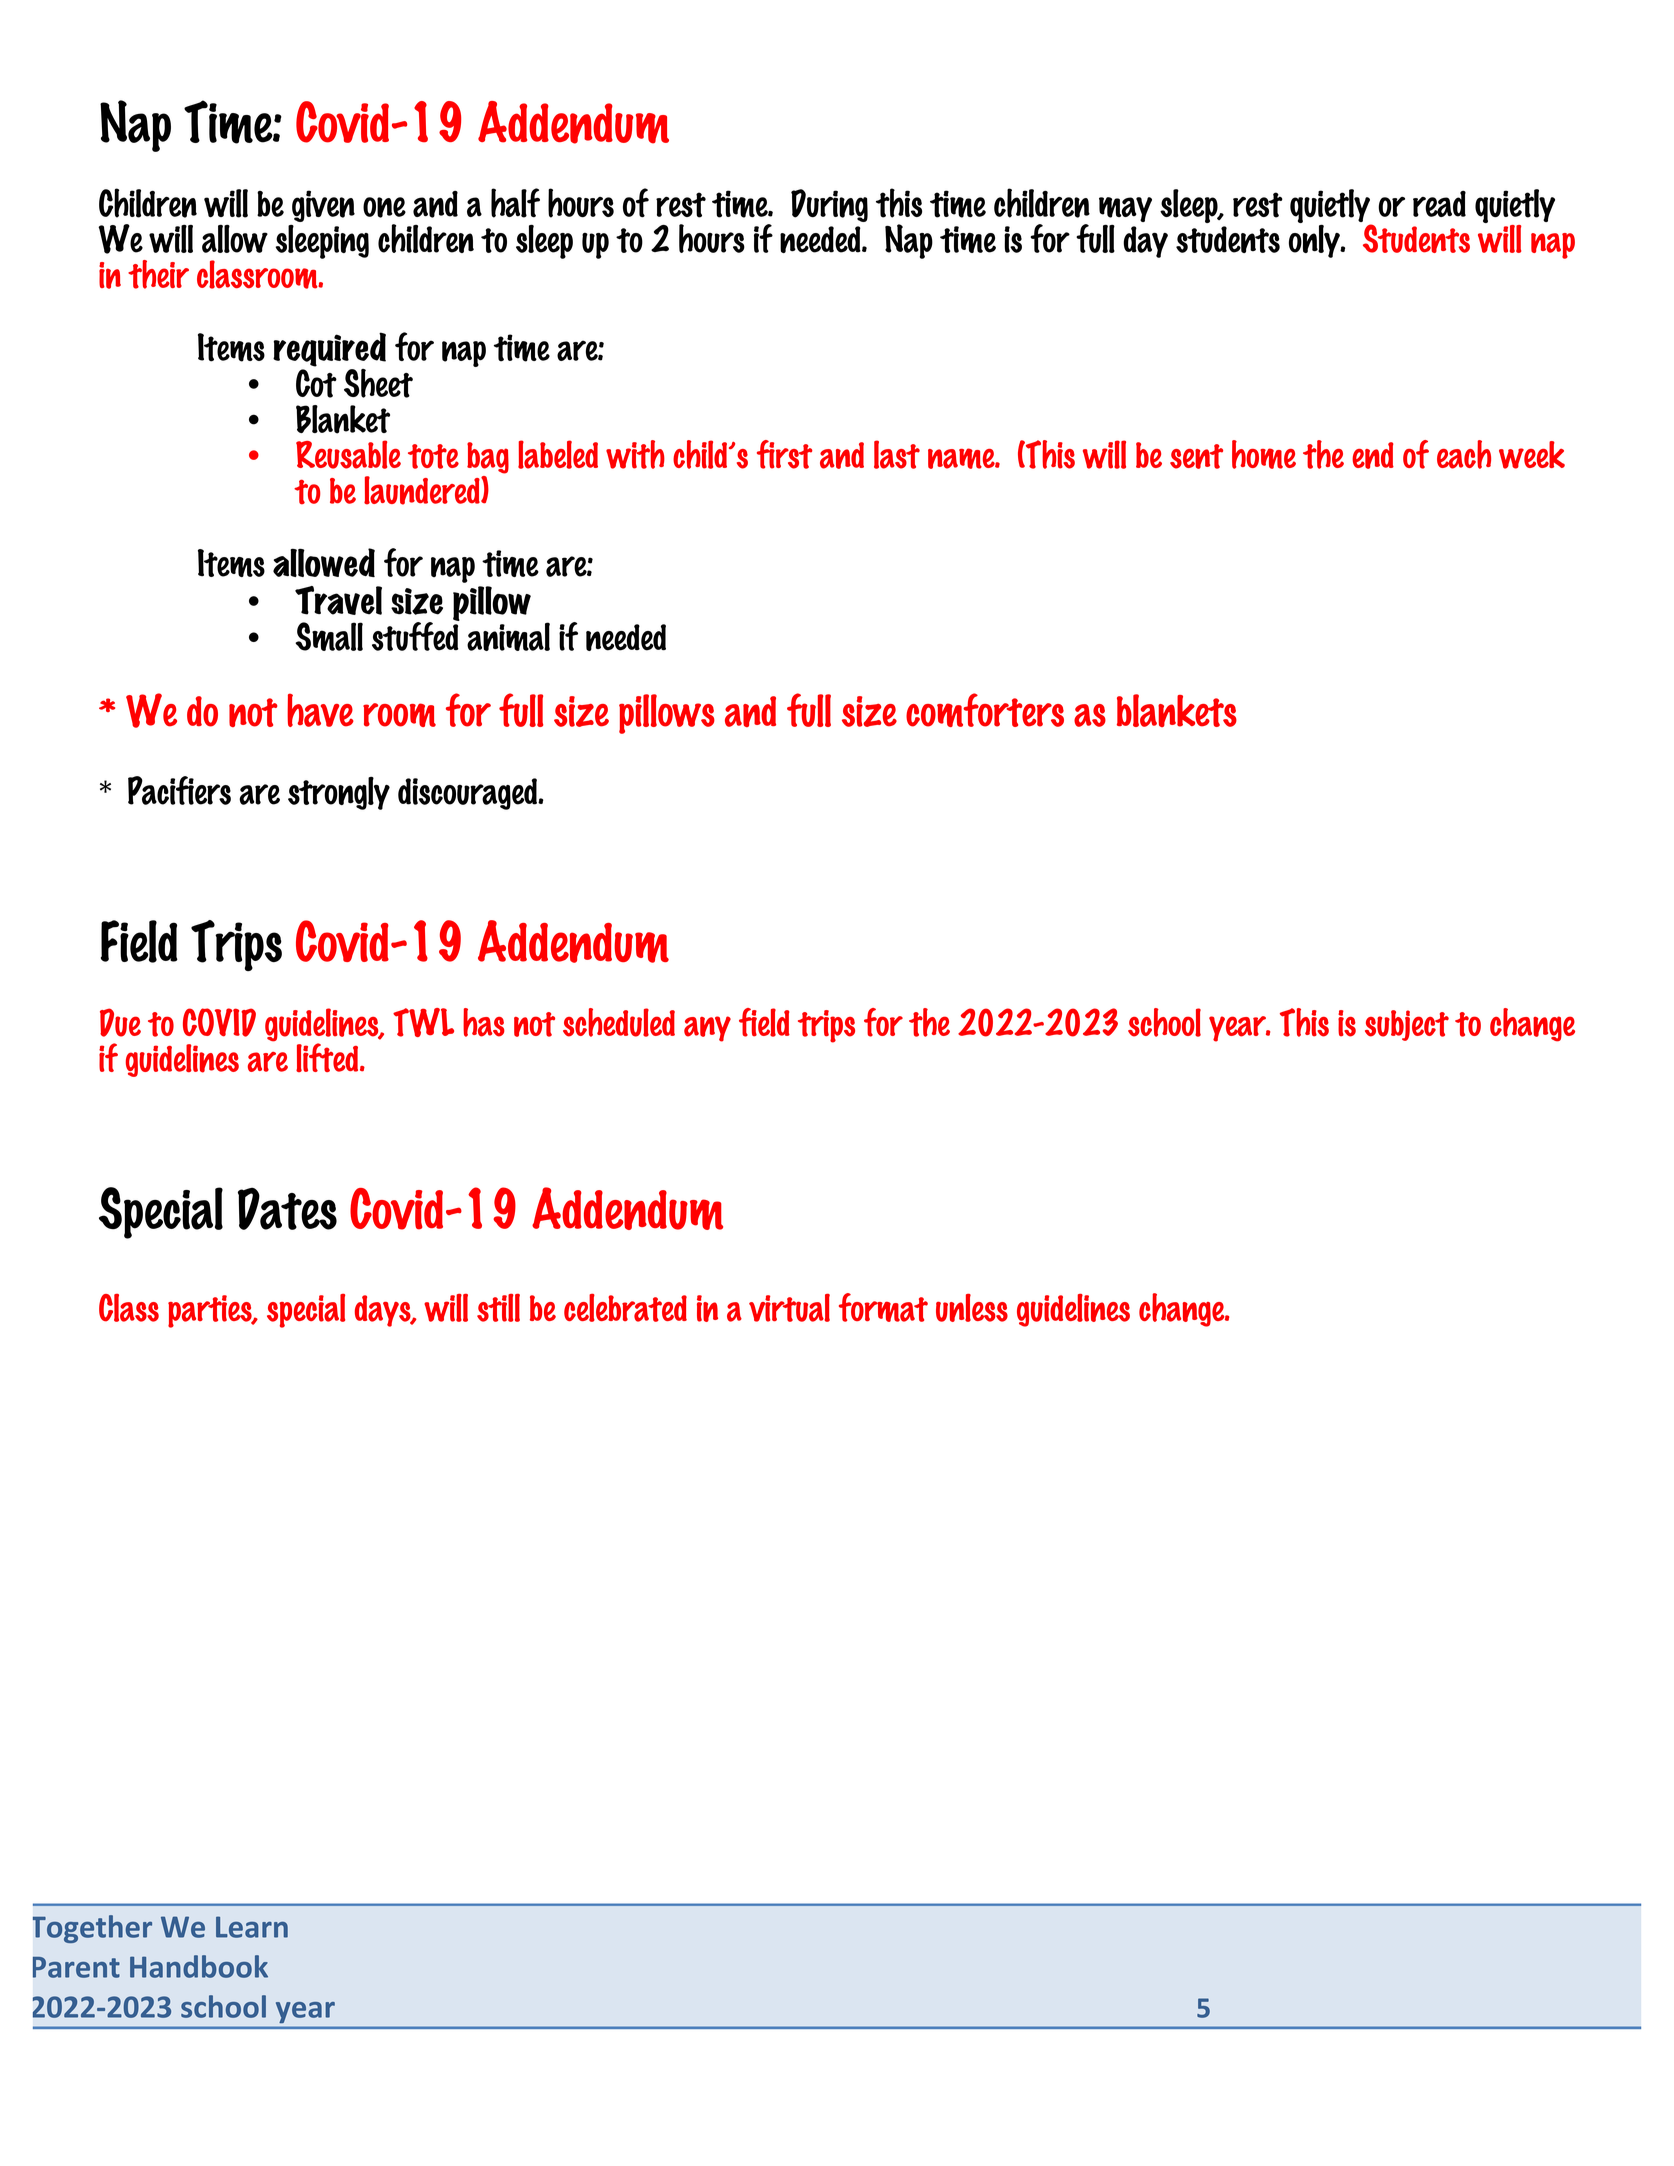 The width and height of the screenshot is (1674, 2166). I want to click on lifted, so click(328, 1057).
